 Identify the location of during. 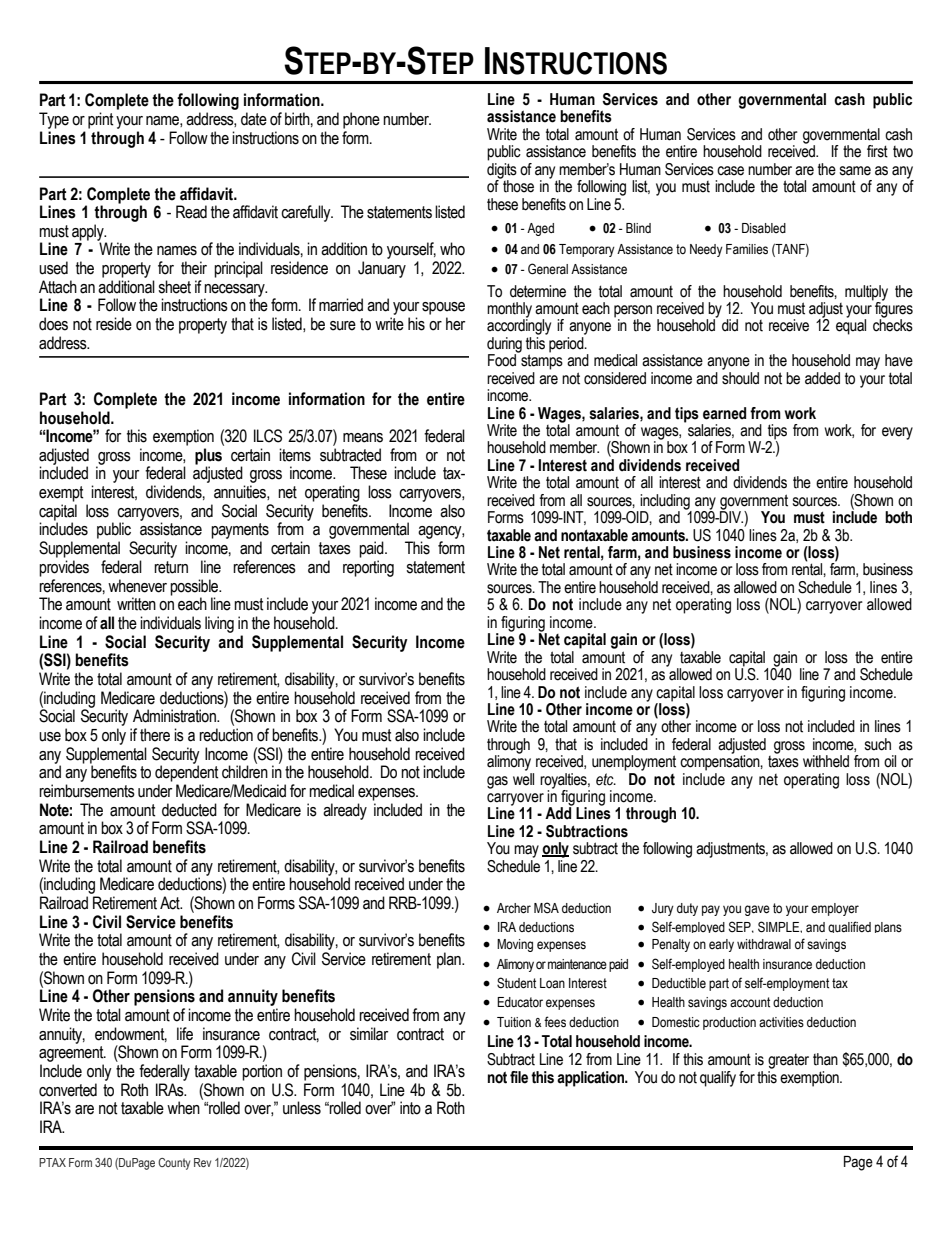
(504, 346).
